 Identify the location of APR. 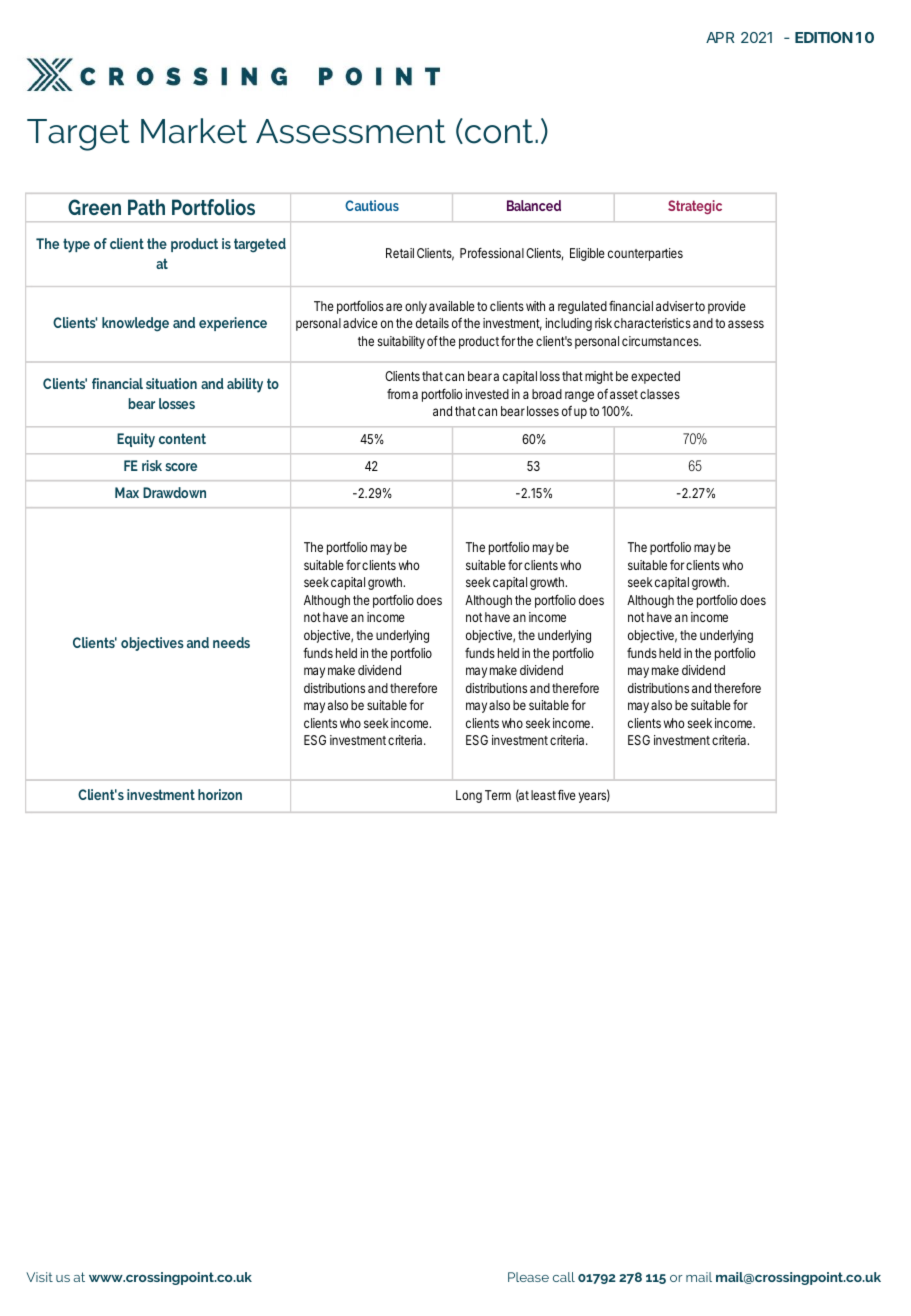
(720, 37).
